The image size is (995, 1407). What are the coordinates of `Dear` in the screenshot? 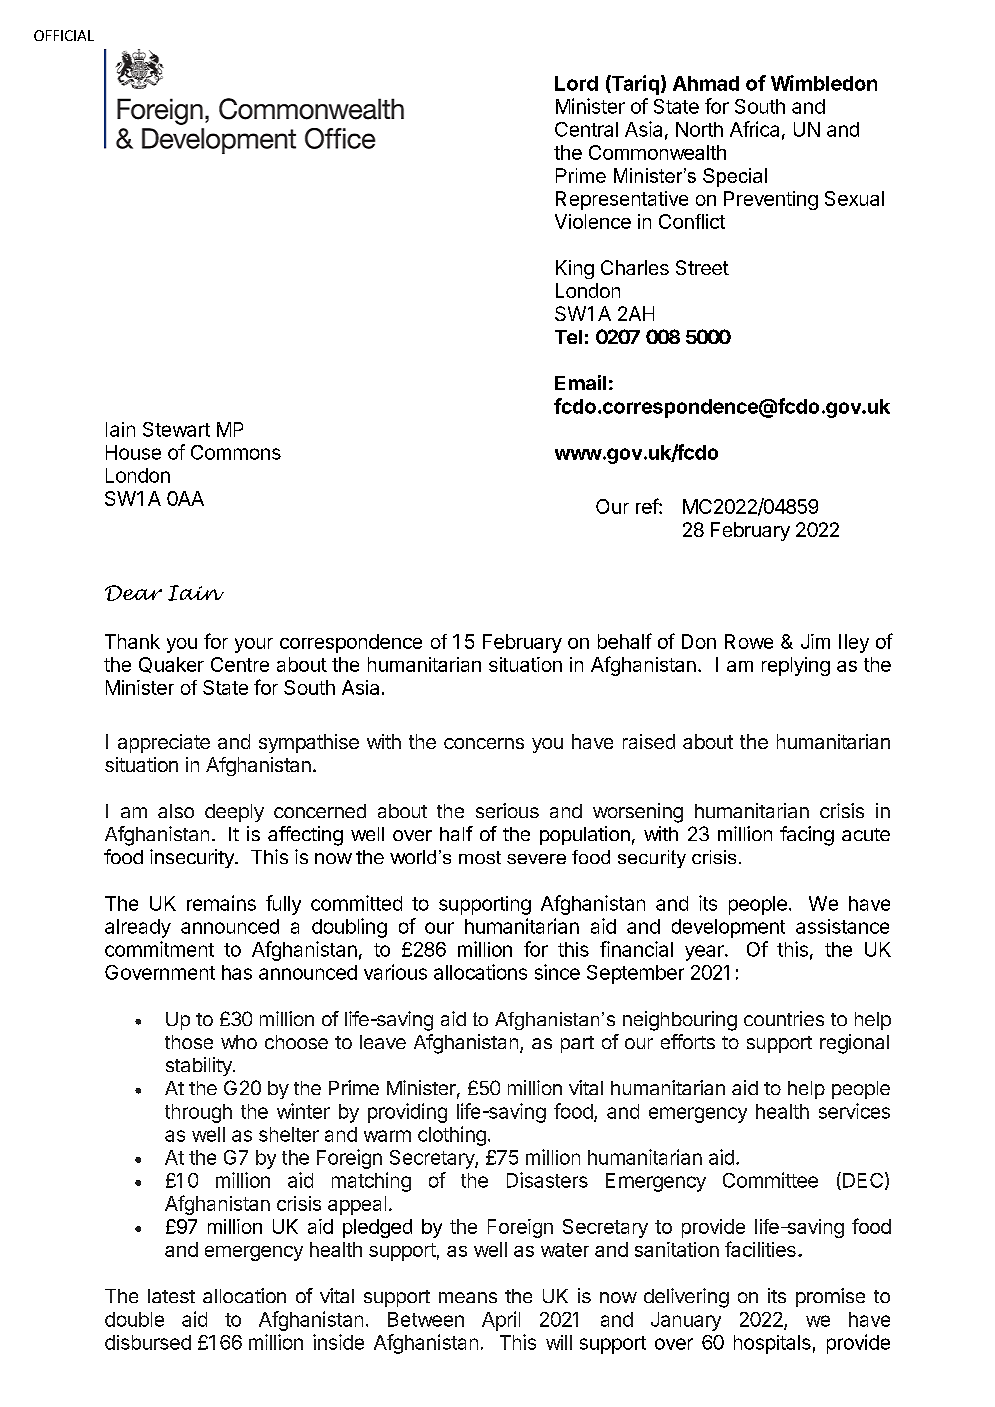 It's located at (133, 593).
